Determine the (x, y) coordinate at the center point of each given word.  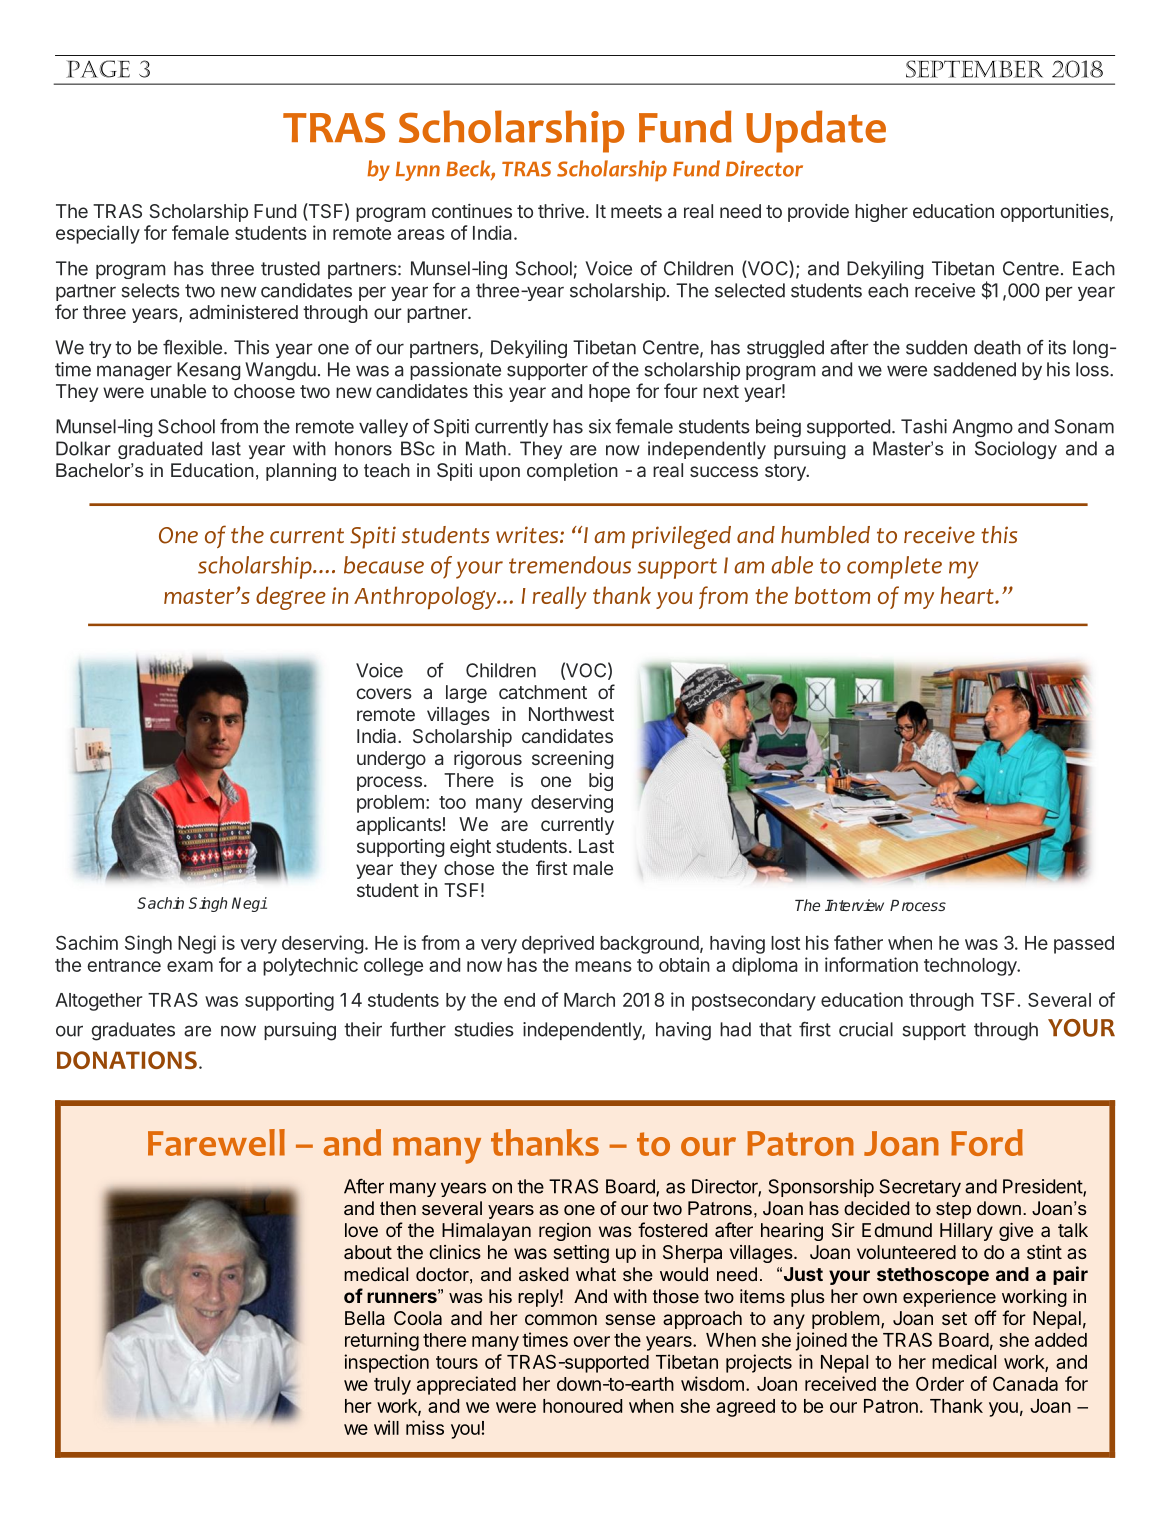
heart (968, 595)
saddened (975, 369)
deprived (558, 944)
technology (971, 967)
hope (609, 393)
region (565, 1232)
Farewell (216, 1142)
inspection (386, 1363)
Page (98, 69)
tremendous (570, 565)
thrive (561, 211)
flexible (192, 347)
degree (291, 598)
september (974, 69)
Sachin (160, 903)
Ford (987, 1142)
